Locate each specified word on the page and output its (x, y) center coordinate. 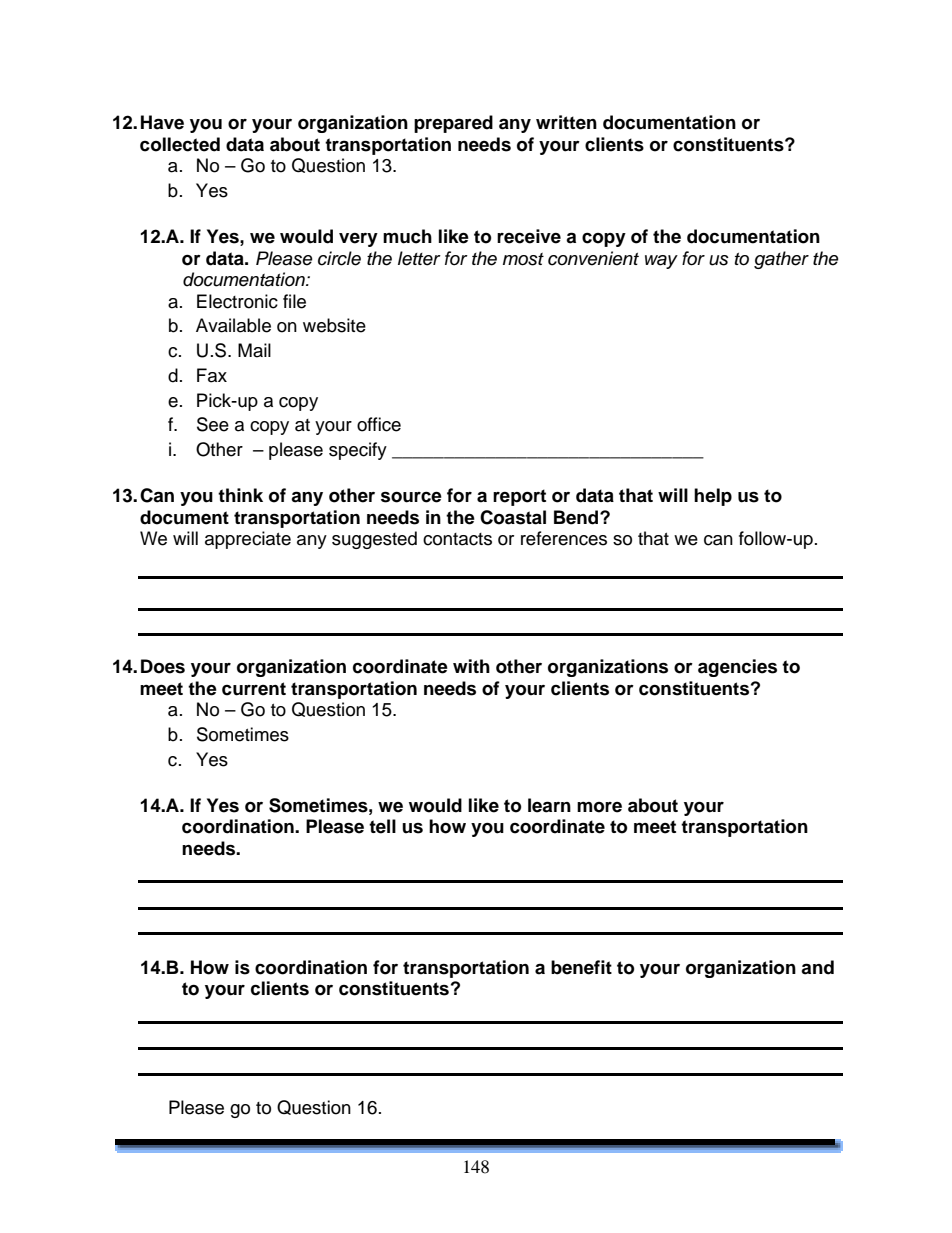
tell (382, 826)
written (566, 122)
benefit (581, 967)
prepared (453, 124)
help (713, 497)
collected (180, 144)
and (817, 967)
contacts (457, 539)
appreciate (248, 540)
